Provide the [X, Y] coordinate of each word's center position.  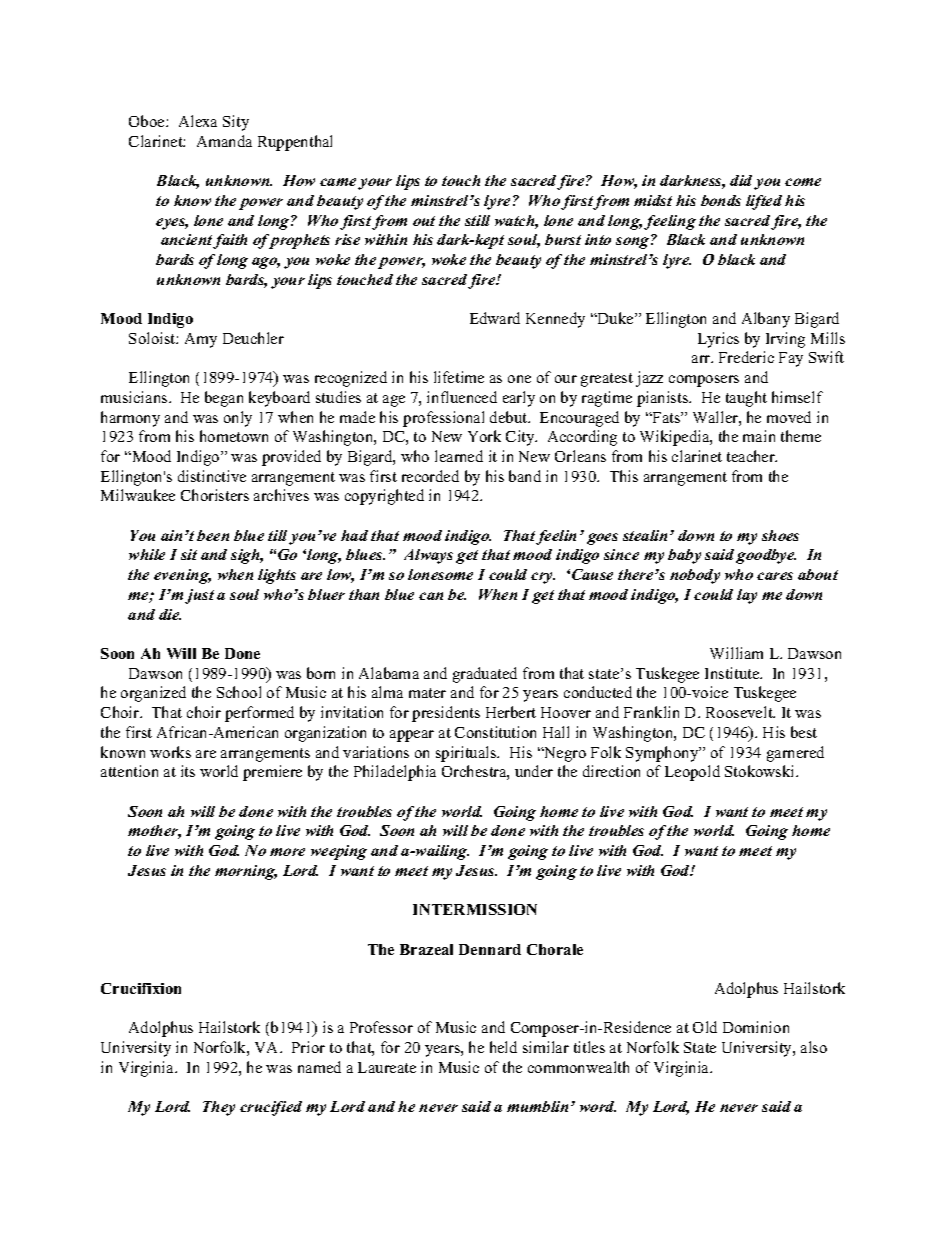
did [742, 182]
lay [747, 596]
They [219, 1108]
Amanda [224, 141]
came [338, 182]
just [199, 596]
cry [543, 578]
